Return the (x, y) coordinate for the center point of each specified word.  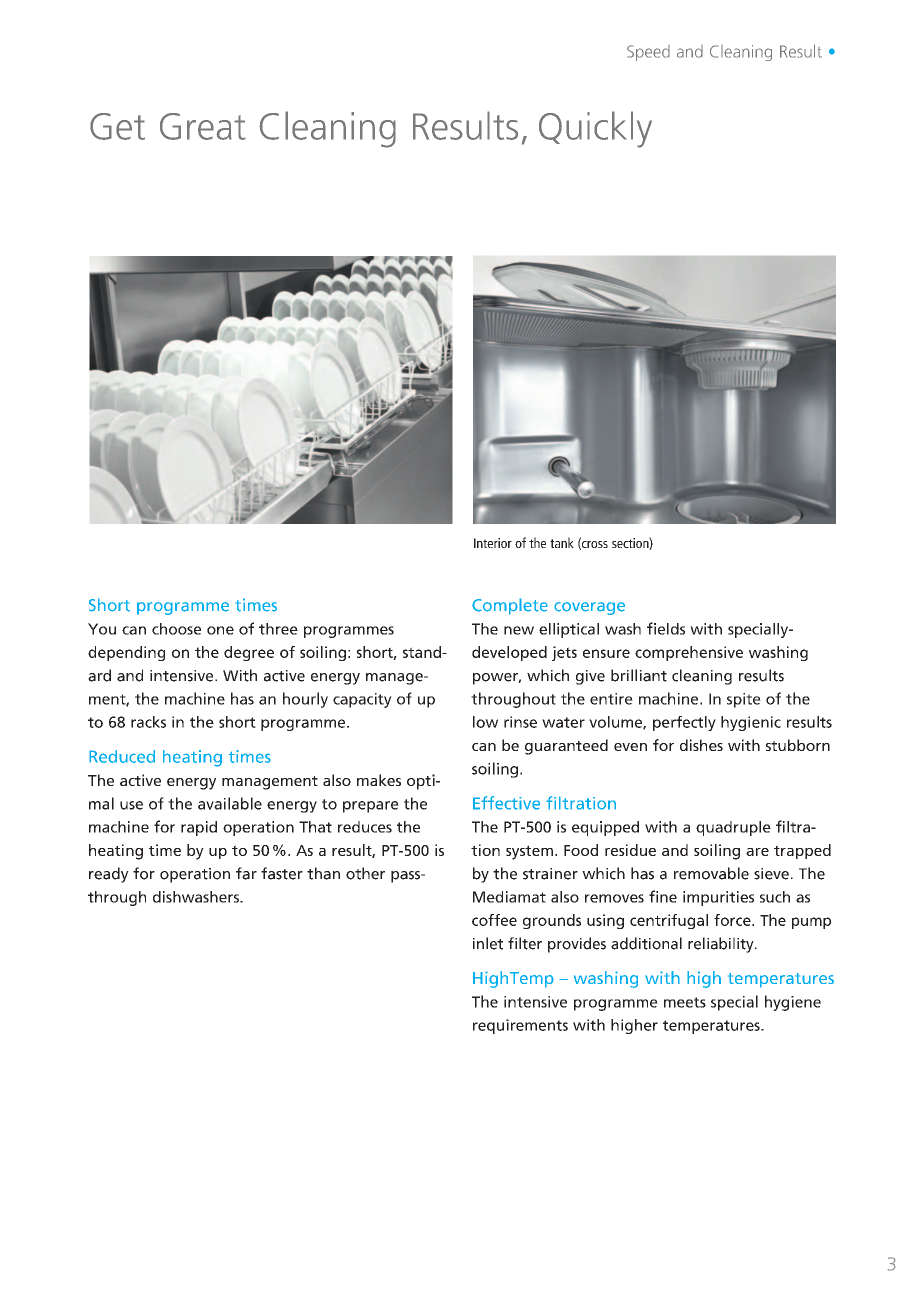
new (519, 630)
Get (117, 126)
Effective (506, 803)
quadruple (733, 828)
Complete (510, 606)
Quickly (595, 129)
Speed (648, 53)
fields (666, 628)
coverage (589, 608)
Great (203, 126)
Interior (493, 543)
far (246, 873)
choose (176, 629)
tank (562, 542)
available (230, 803)
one (220, 630)
